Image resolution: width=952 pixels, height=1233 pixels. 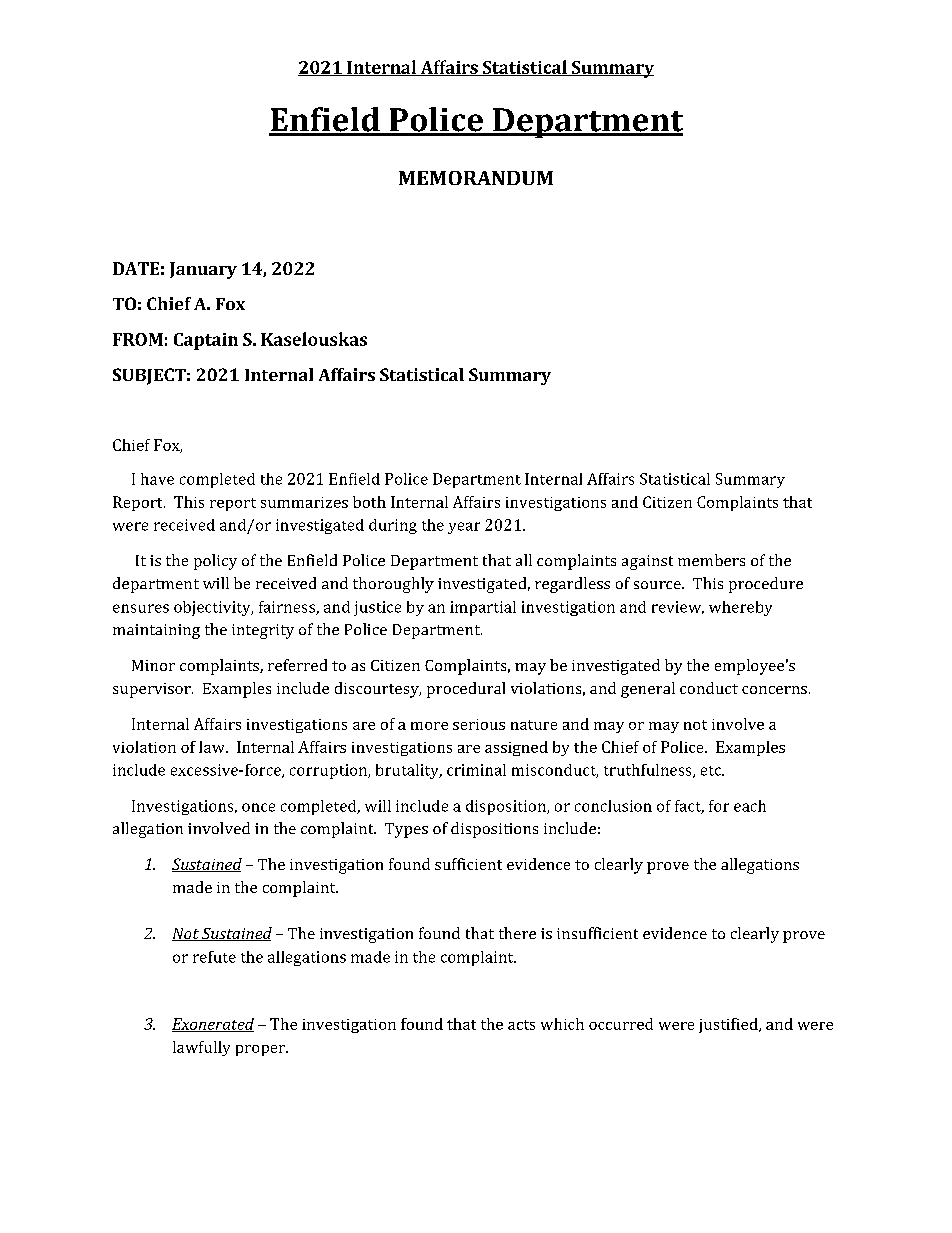 I want to click on criminal, so click(x=476, y=770).
